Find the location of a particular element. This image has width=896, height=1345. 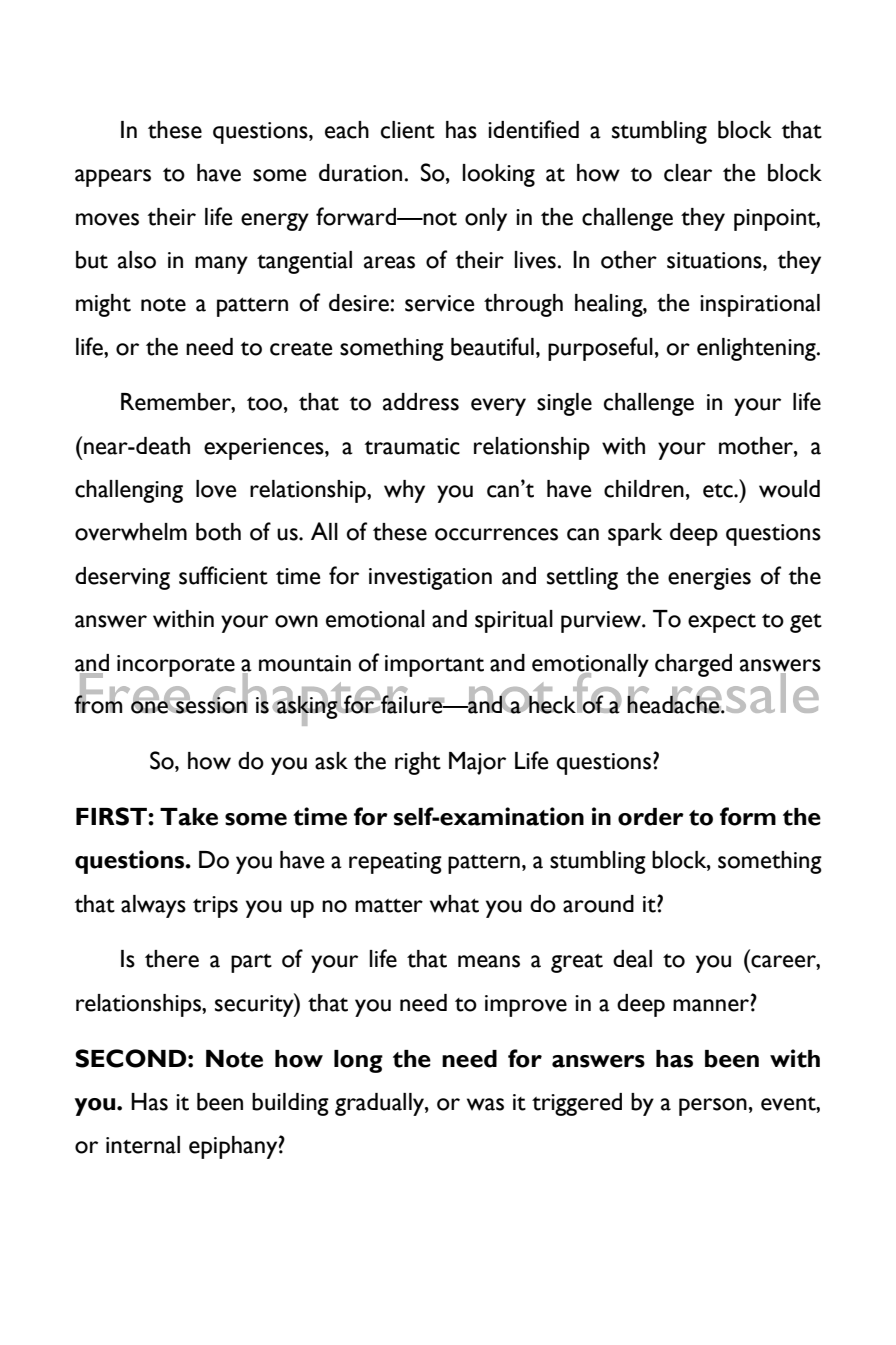

internal is located at coordinates (143, 1145).
